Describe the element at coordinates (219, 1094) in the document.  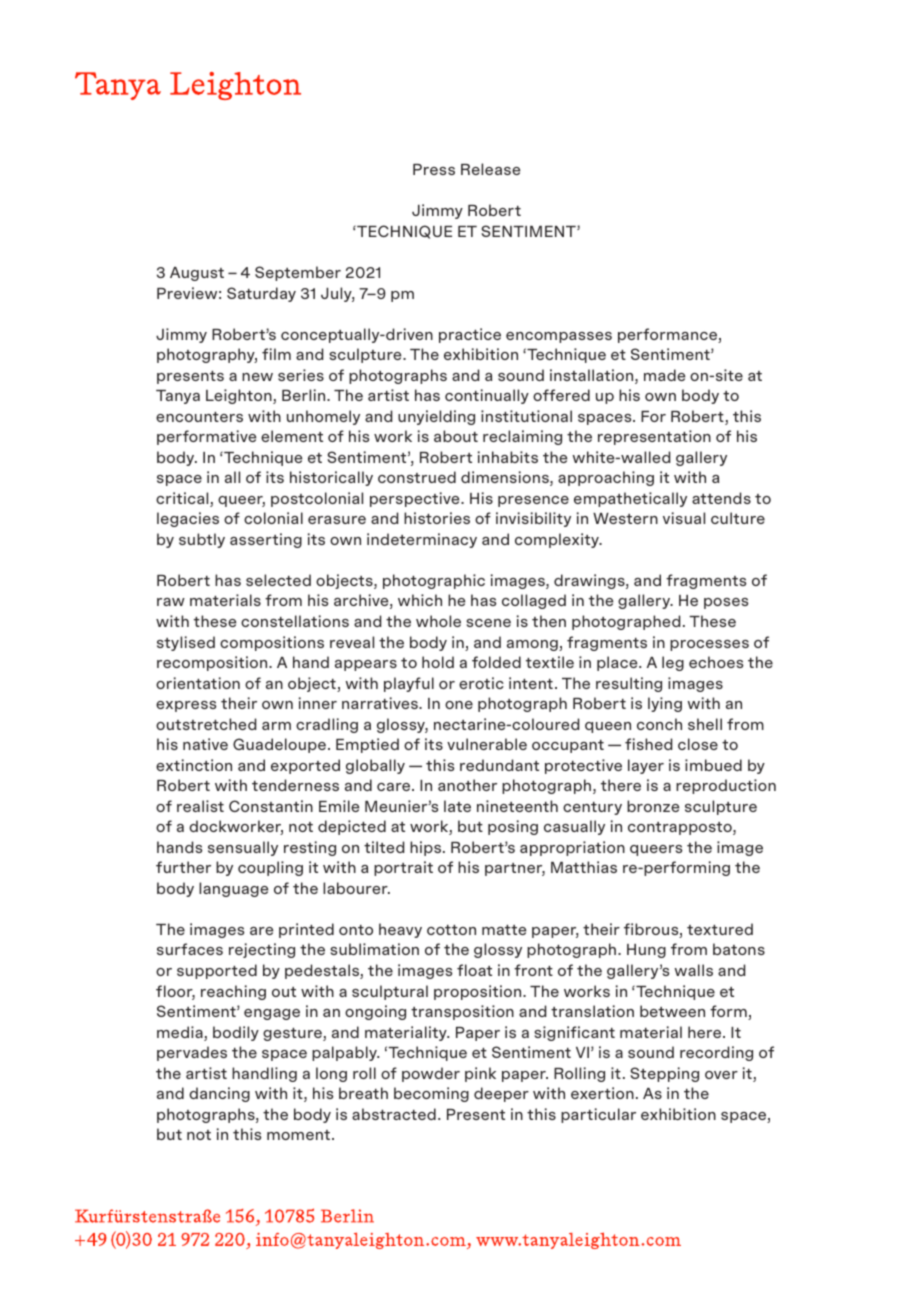
I see `dancing` at that location.
